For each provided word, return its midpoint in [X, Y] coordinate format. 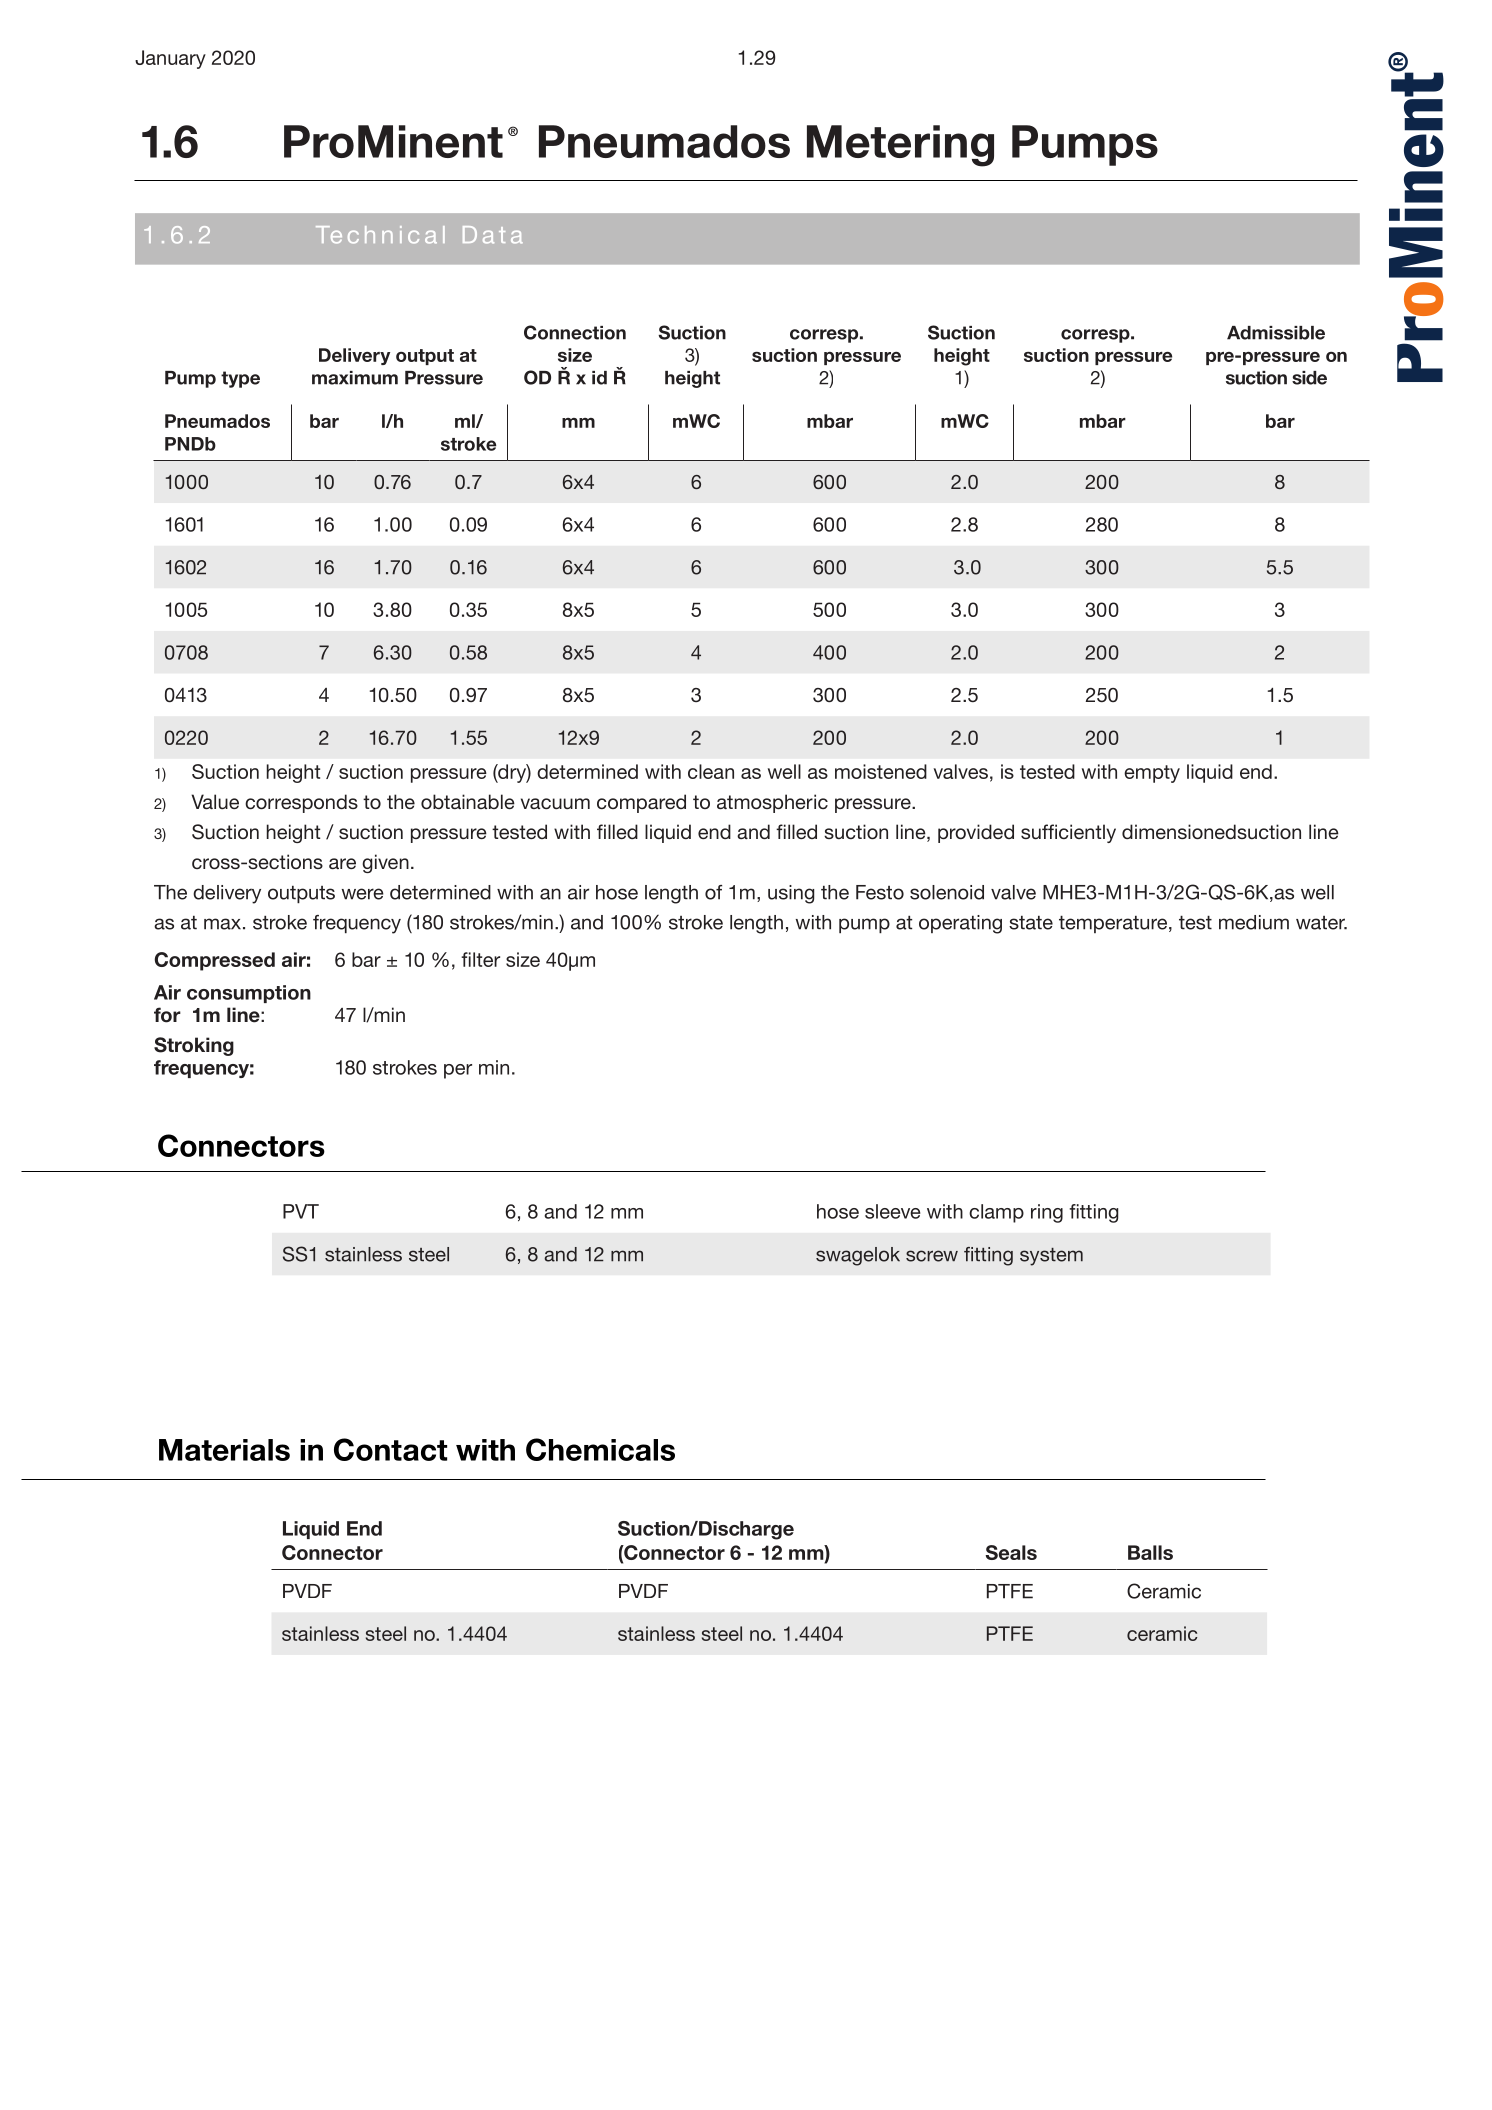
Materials [224, 1450]
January [170, 59]
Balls [1150, 1552]
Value [215, 801]
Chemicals [600, 1449]
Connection [575, 332]
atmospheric [772, 803]
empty [1152, 774]
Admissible [1276, 333]
